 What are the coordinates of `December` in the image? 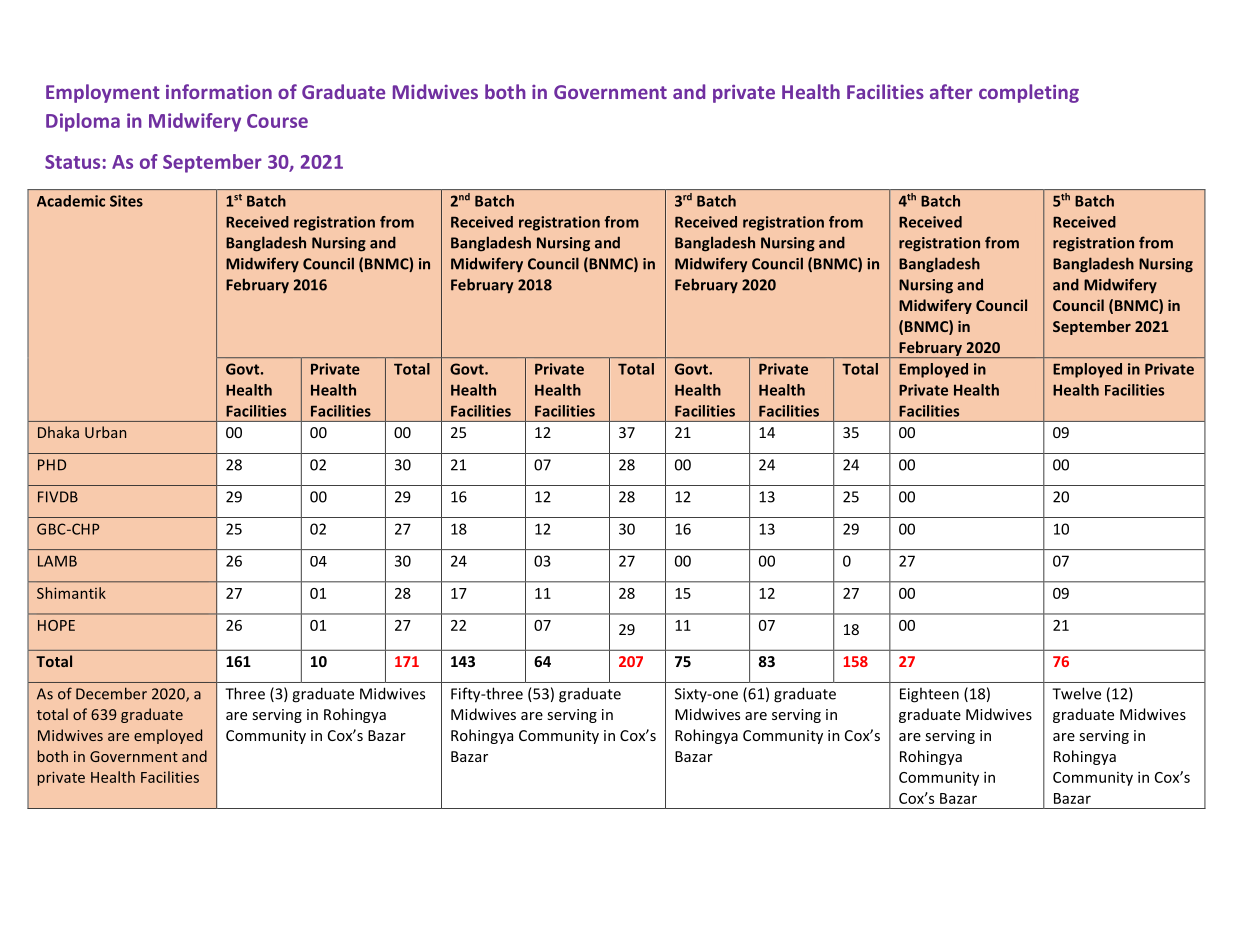 It's located at (111, 693).
